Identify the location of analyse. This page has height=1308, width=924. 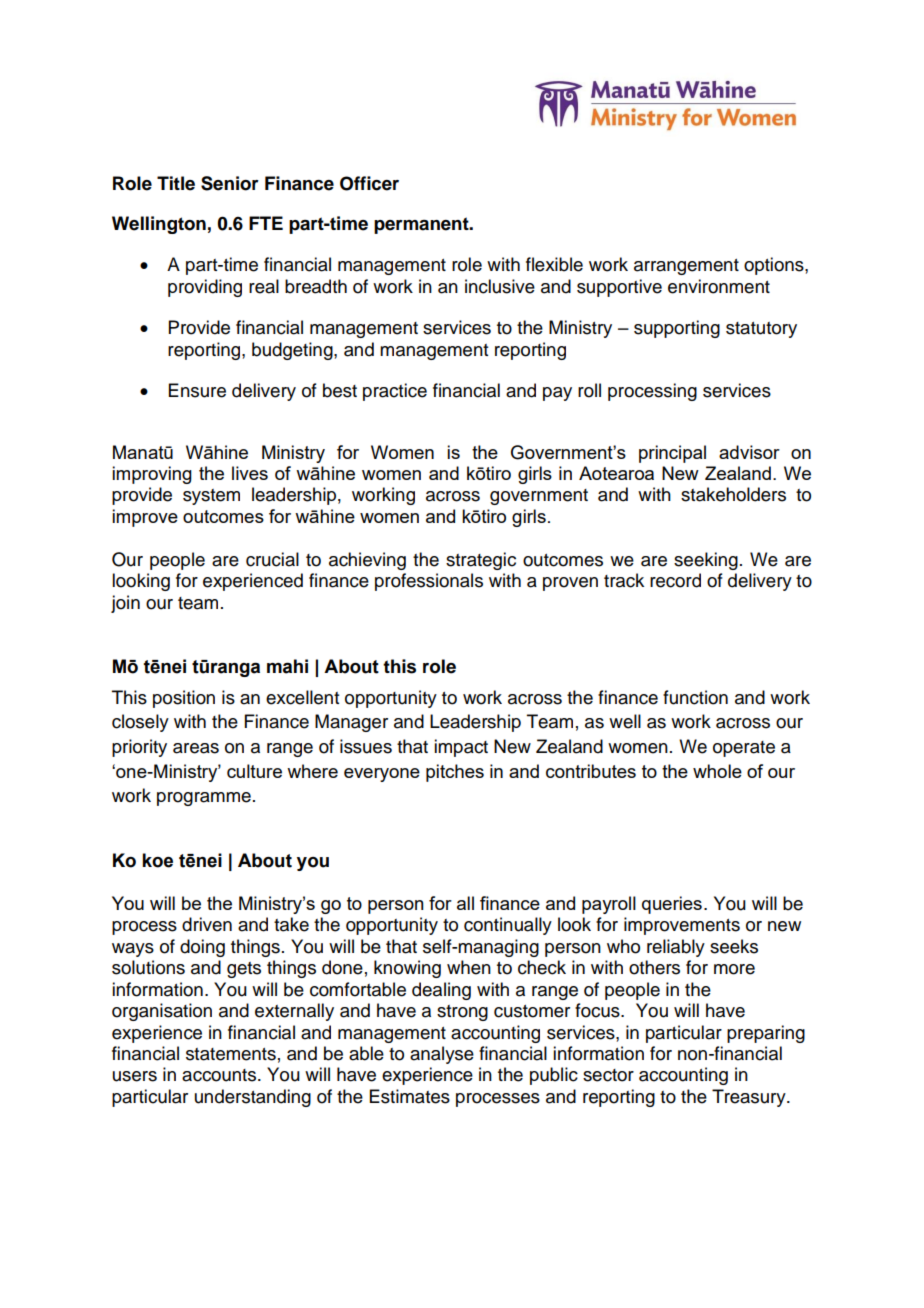
(442, 1055).
